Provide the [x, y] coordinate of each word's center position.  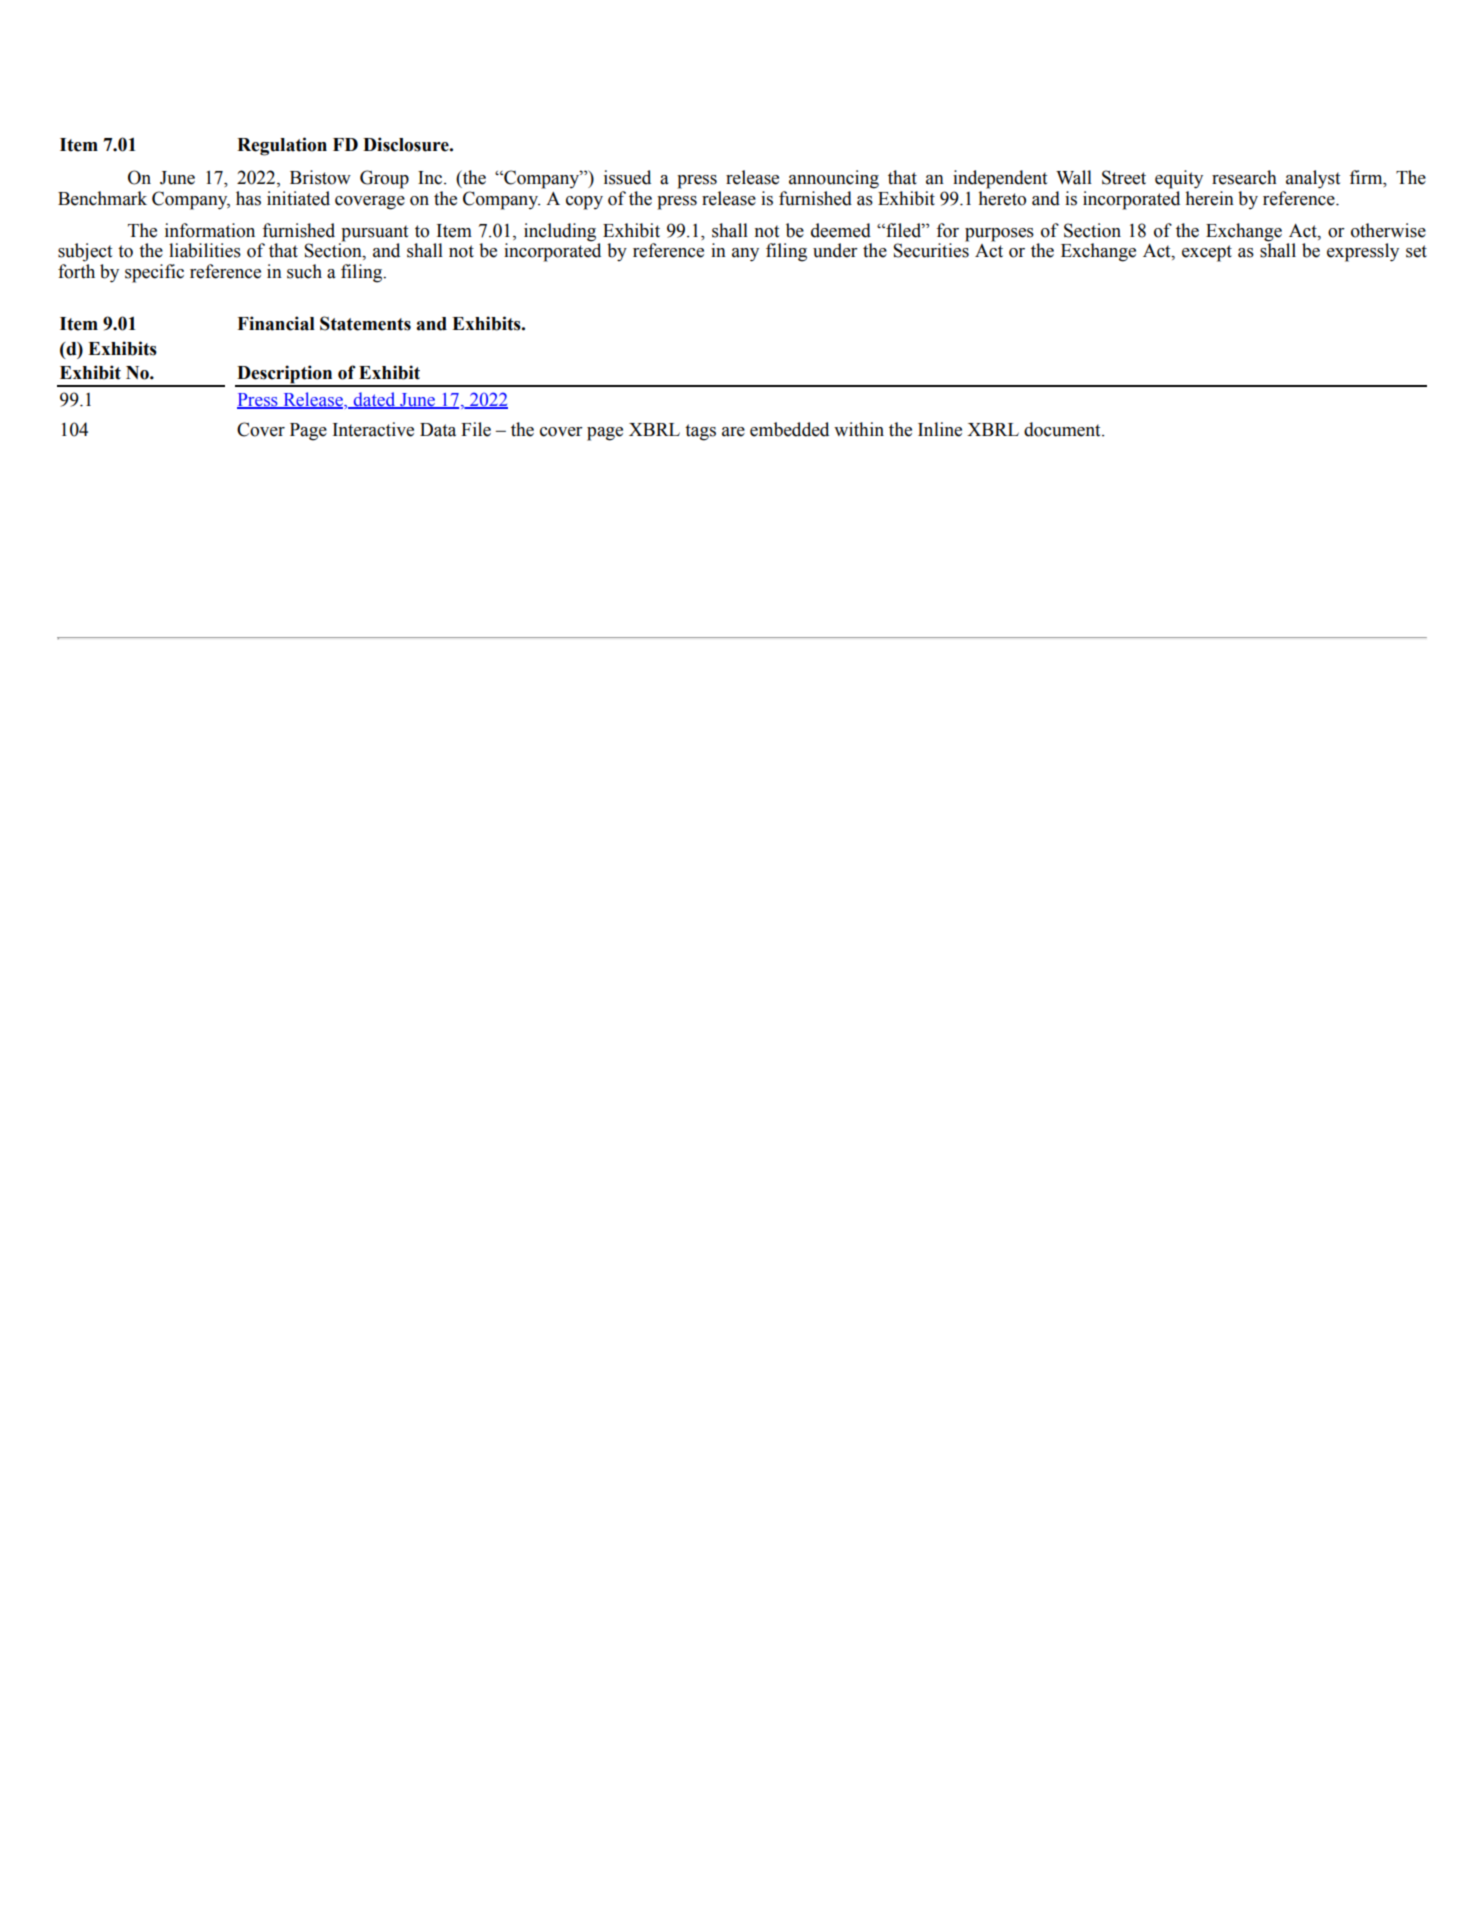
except [1207, 253]
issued [627, 177]
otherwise [1388, 230]
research [1244, 177]
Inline [940, 429]
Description [285, 375]
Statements [365, 323]
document [1063, 429]
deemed [841, 230]
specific [154, 273]
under [835, 250]
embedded [789, 429]
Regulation [282, 146]
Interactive [373, 429]
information [210, 230]
